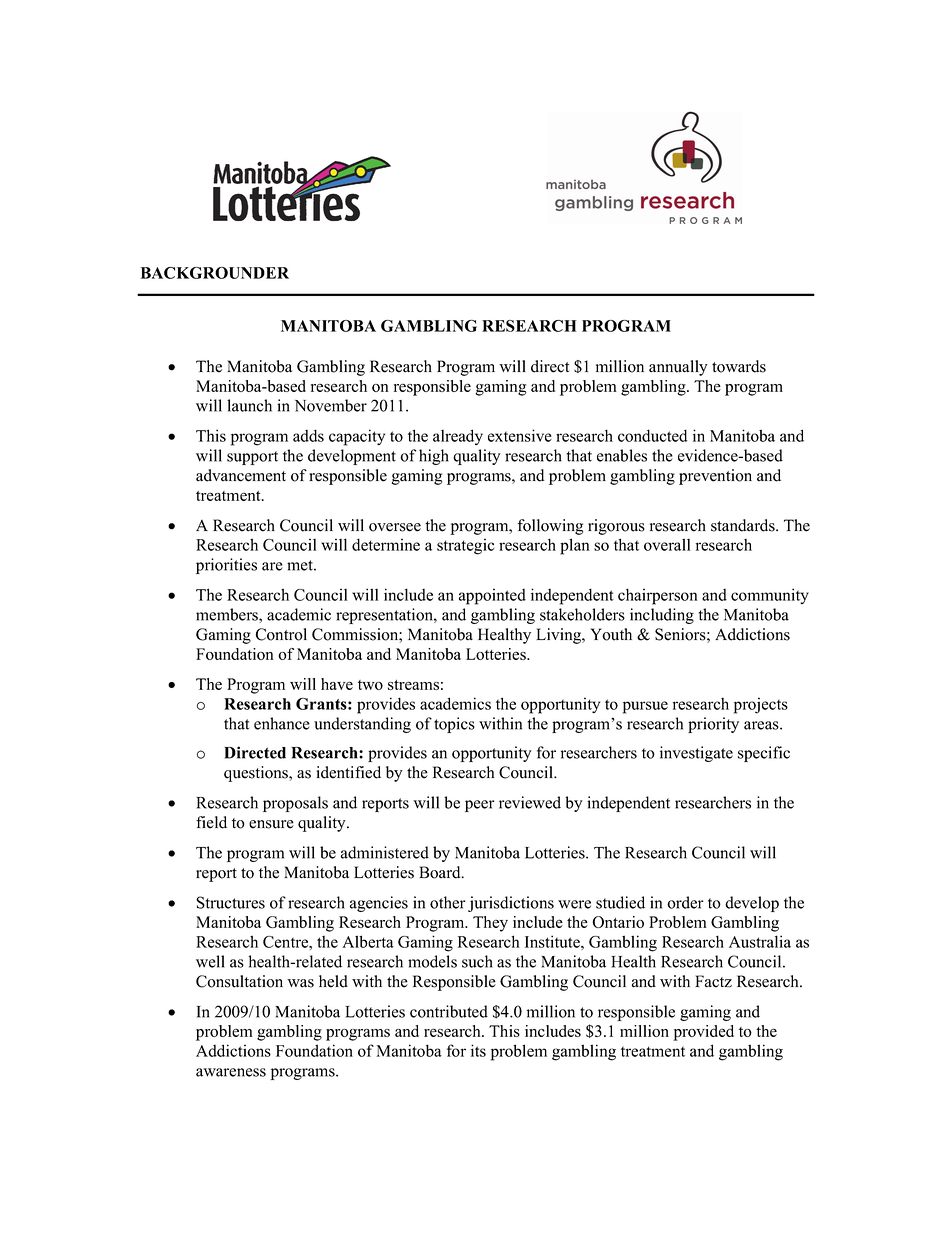  I want to click on priority, so click(713, 725).
